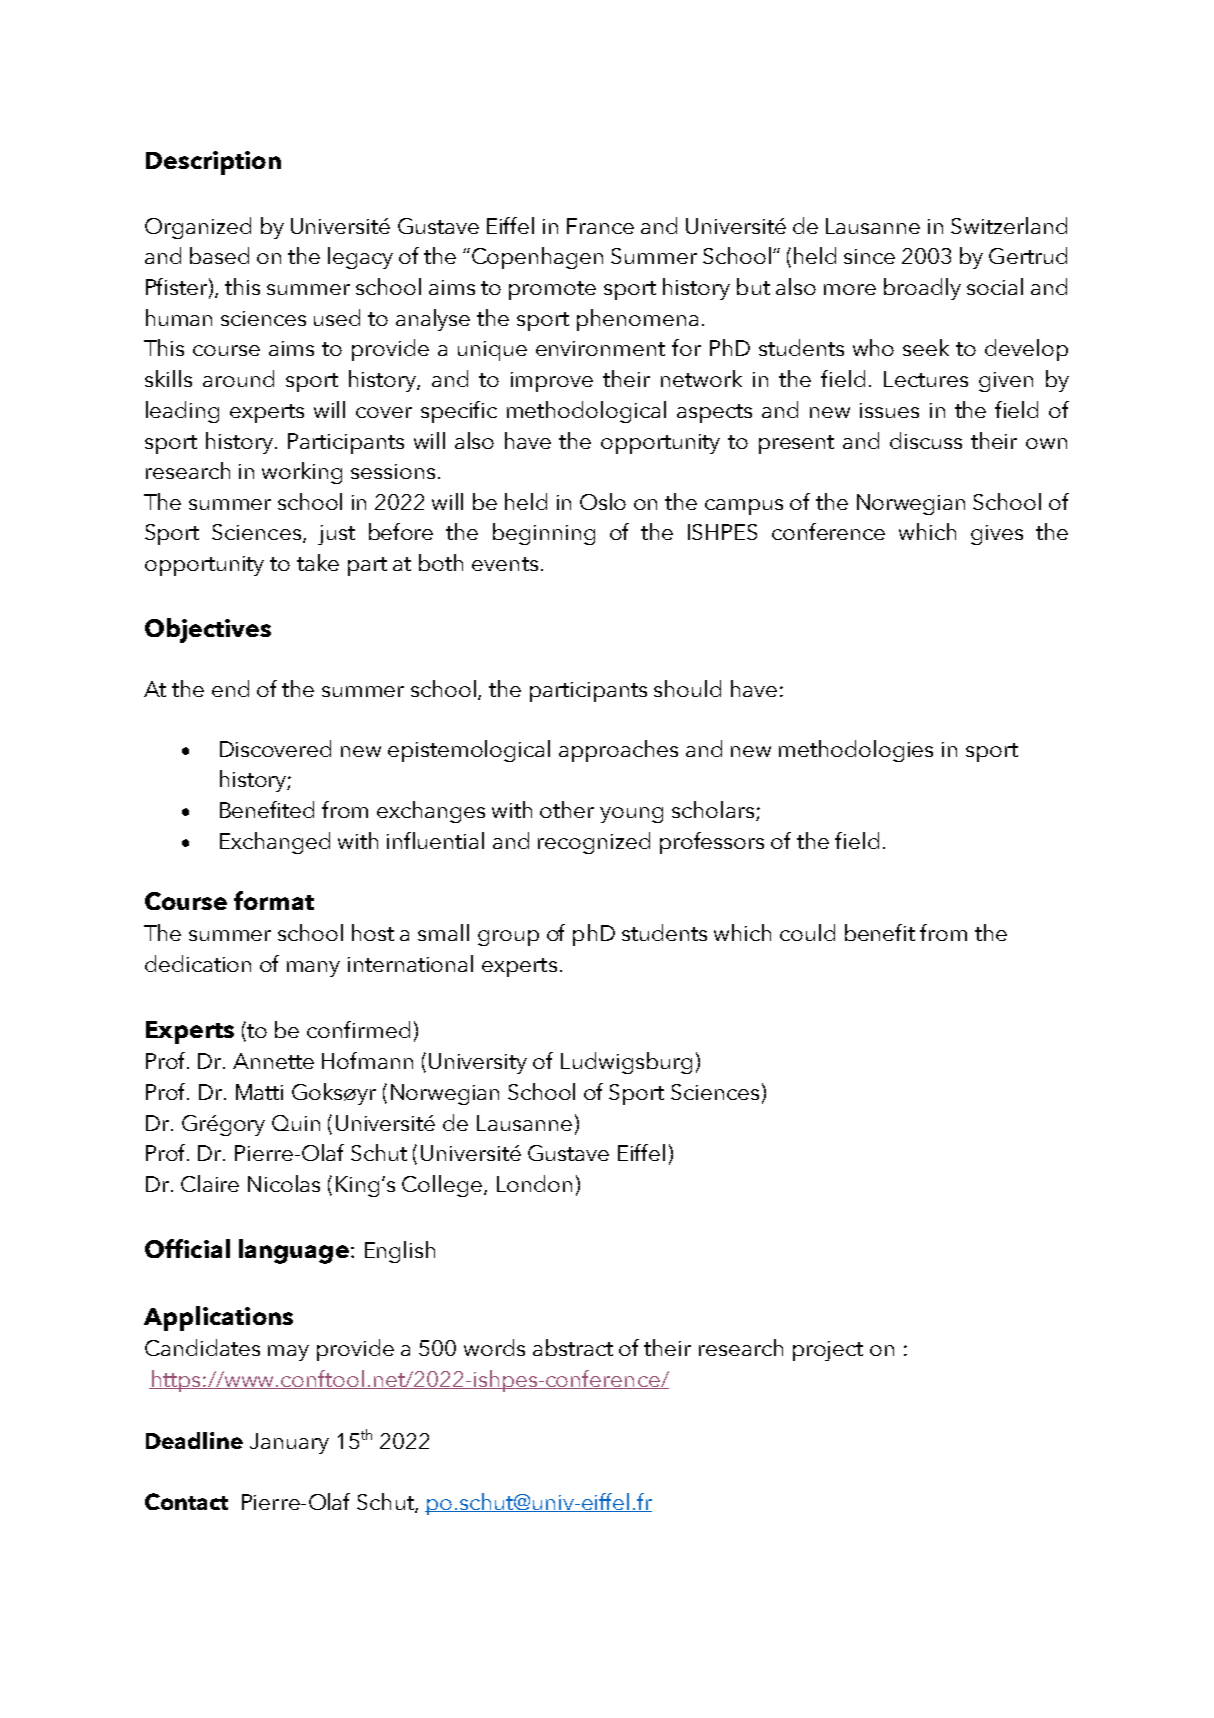  Describe the element at coordinates (828, 1351) in the screenshot. I see `project` at that location.
